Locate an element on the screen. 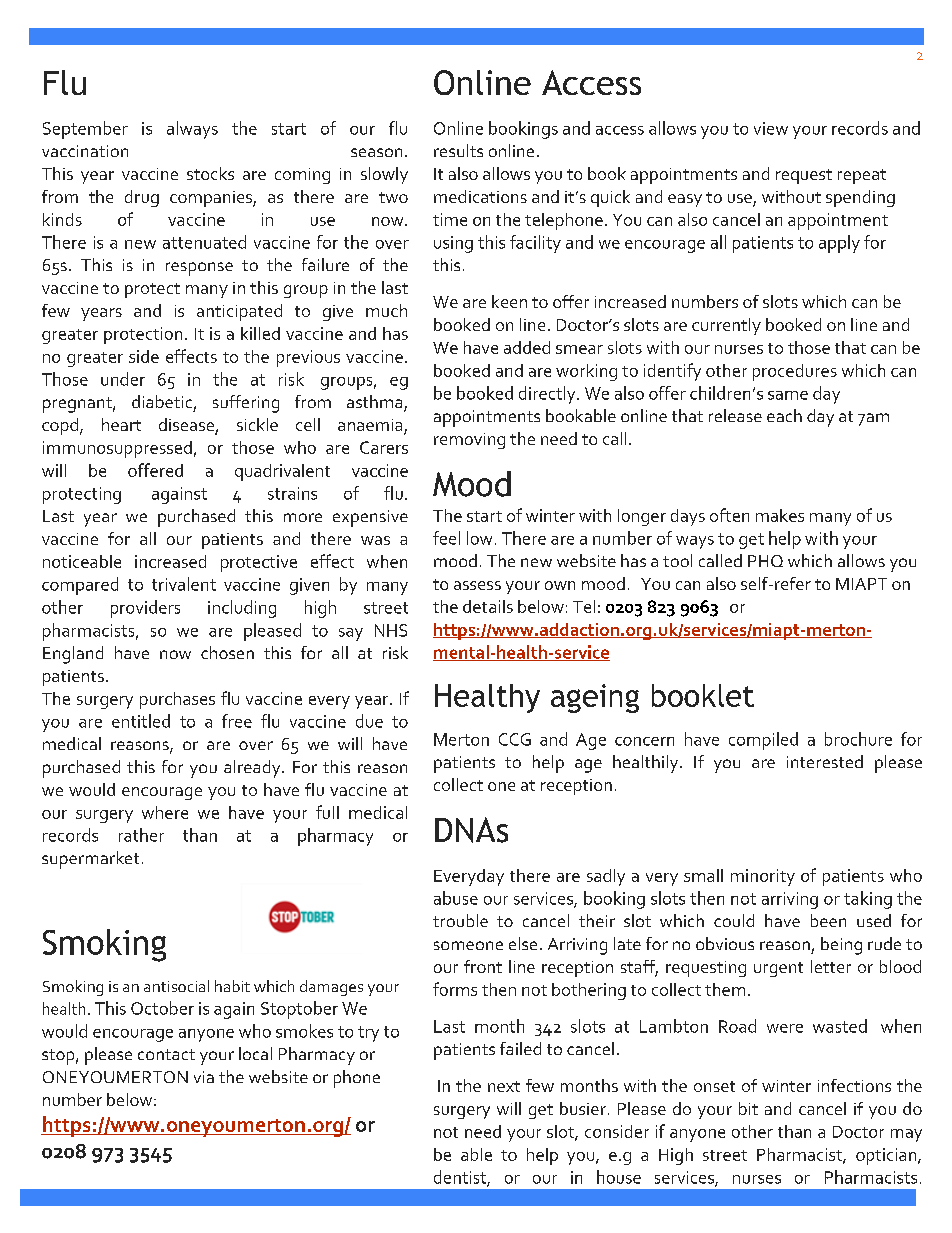  makes is located at coordinates (780, 515).
